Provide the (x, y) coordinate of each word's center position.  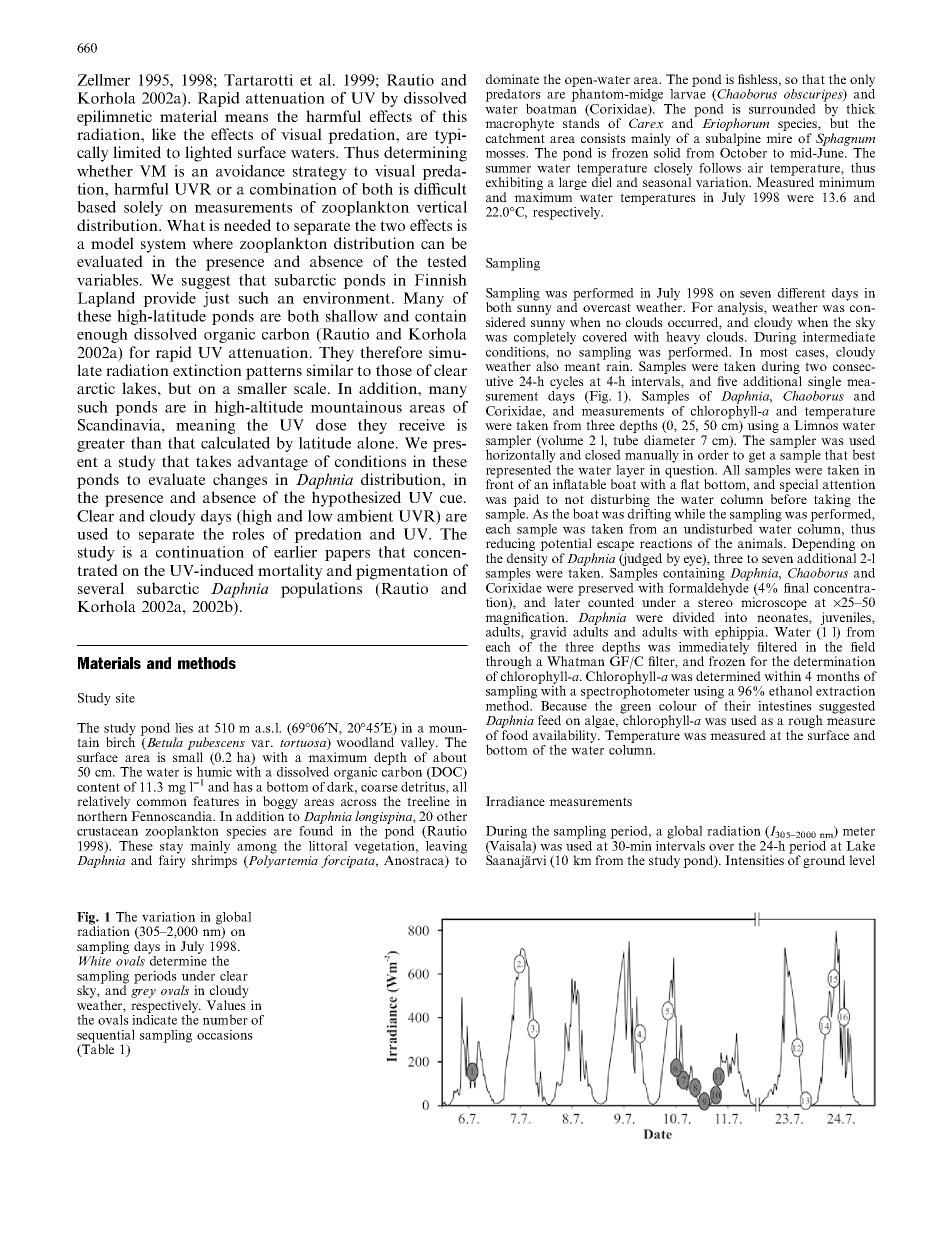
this (454, 116)
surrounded (782, 109)
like (164, 134)
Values (226, 1005)
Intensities (754, 860)
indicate (154, 1018)
